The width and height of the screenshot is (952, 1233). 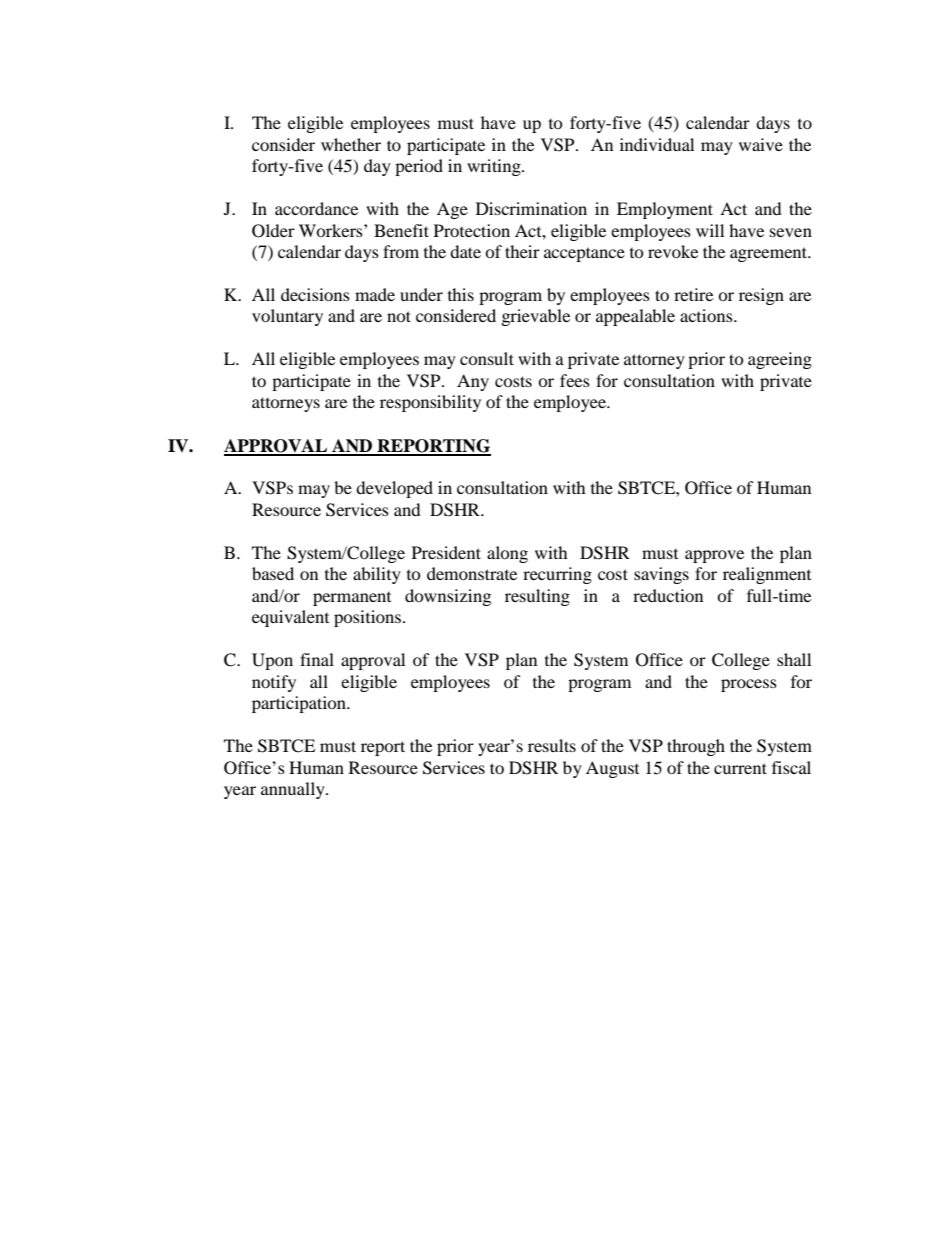 What do you see at coordinates (294, 790) in the screenshot?
I see `annually` at bounding box center [294, 790].
